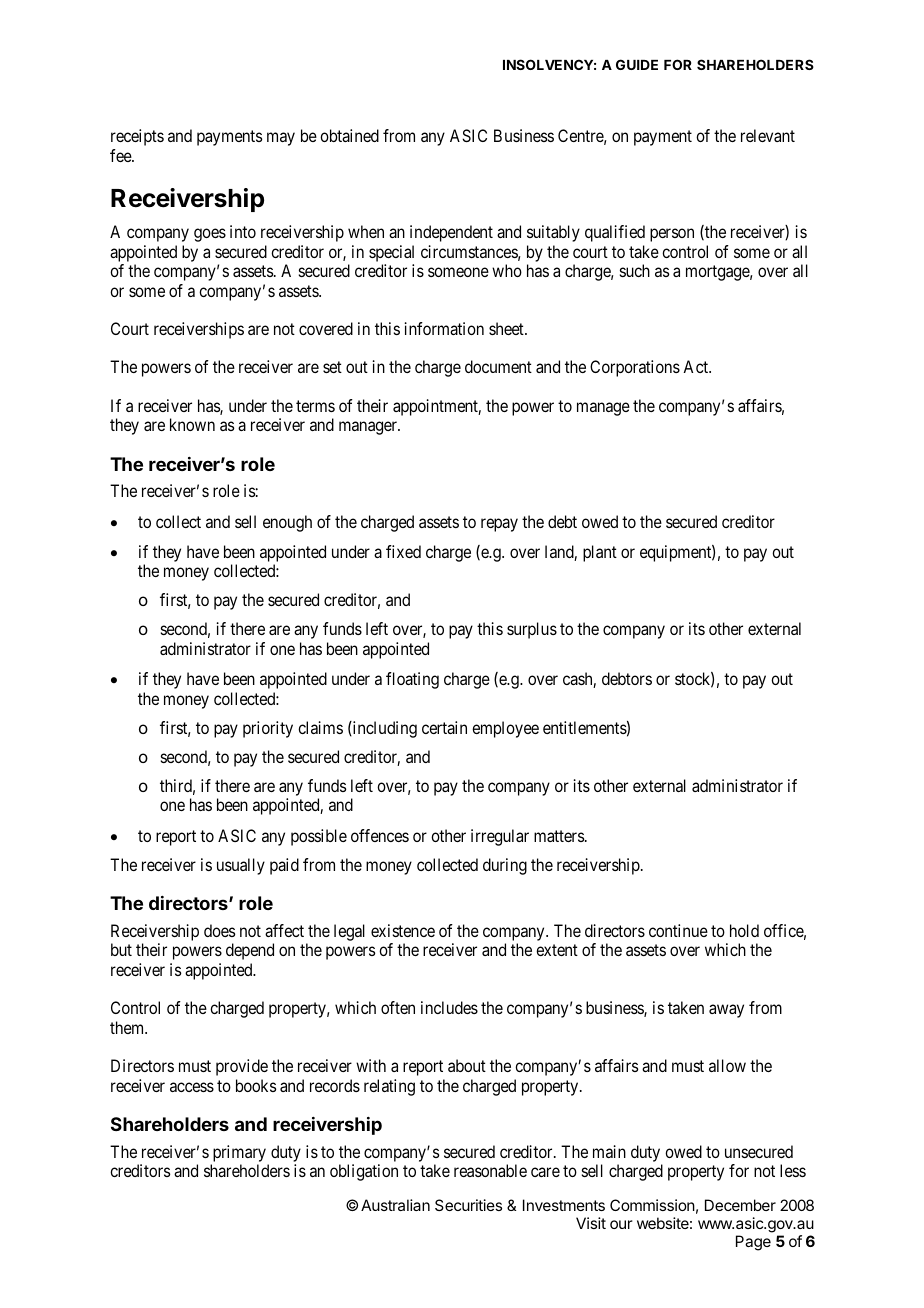 The width and height of the screenshot is (924, 1308). What do you see at coordinates (349, 135) in the screenshot?
I see `obtained` at bounding box center [349, 135].
